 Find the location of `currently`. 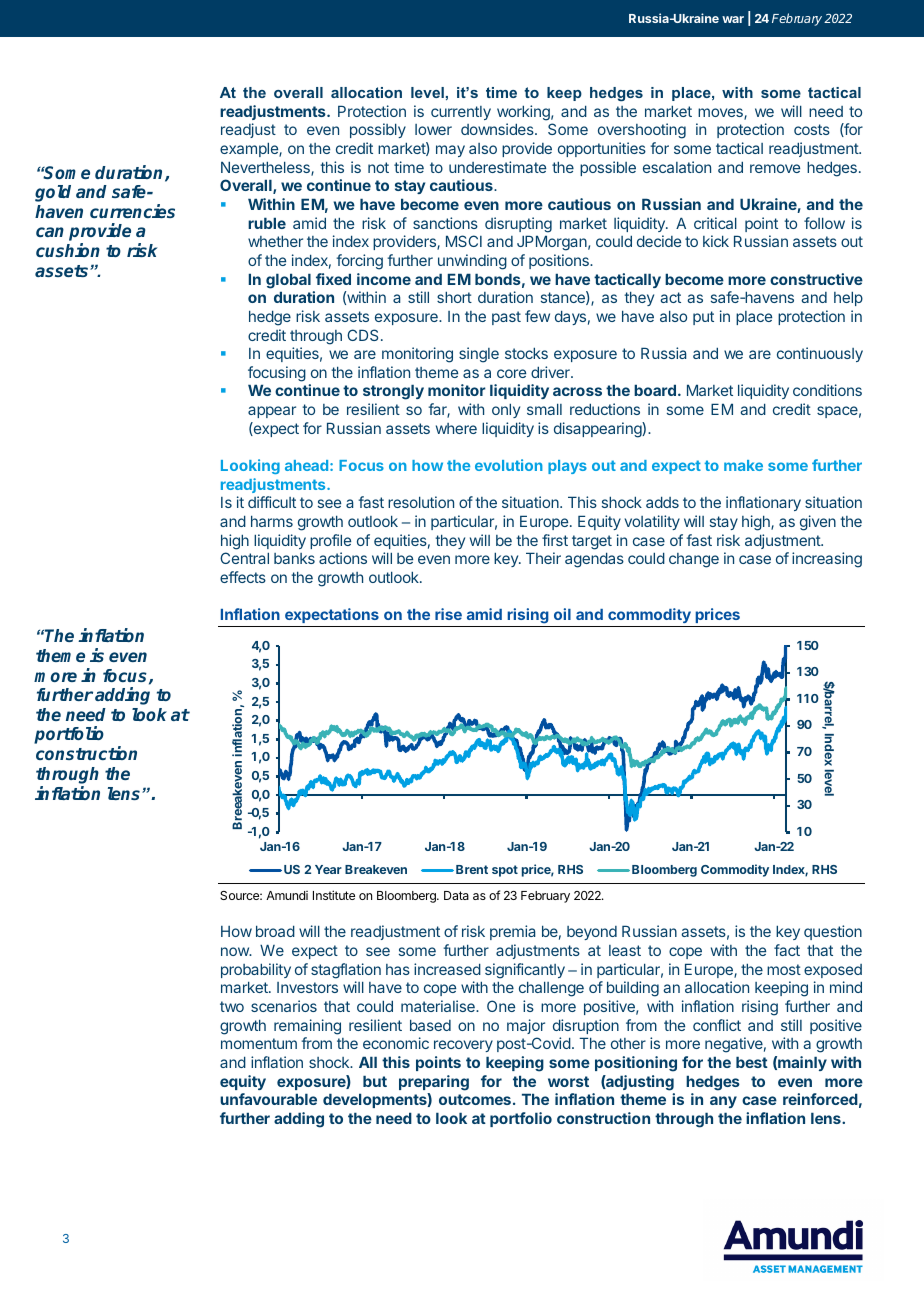

currently is located at coordinates (461, 113).
